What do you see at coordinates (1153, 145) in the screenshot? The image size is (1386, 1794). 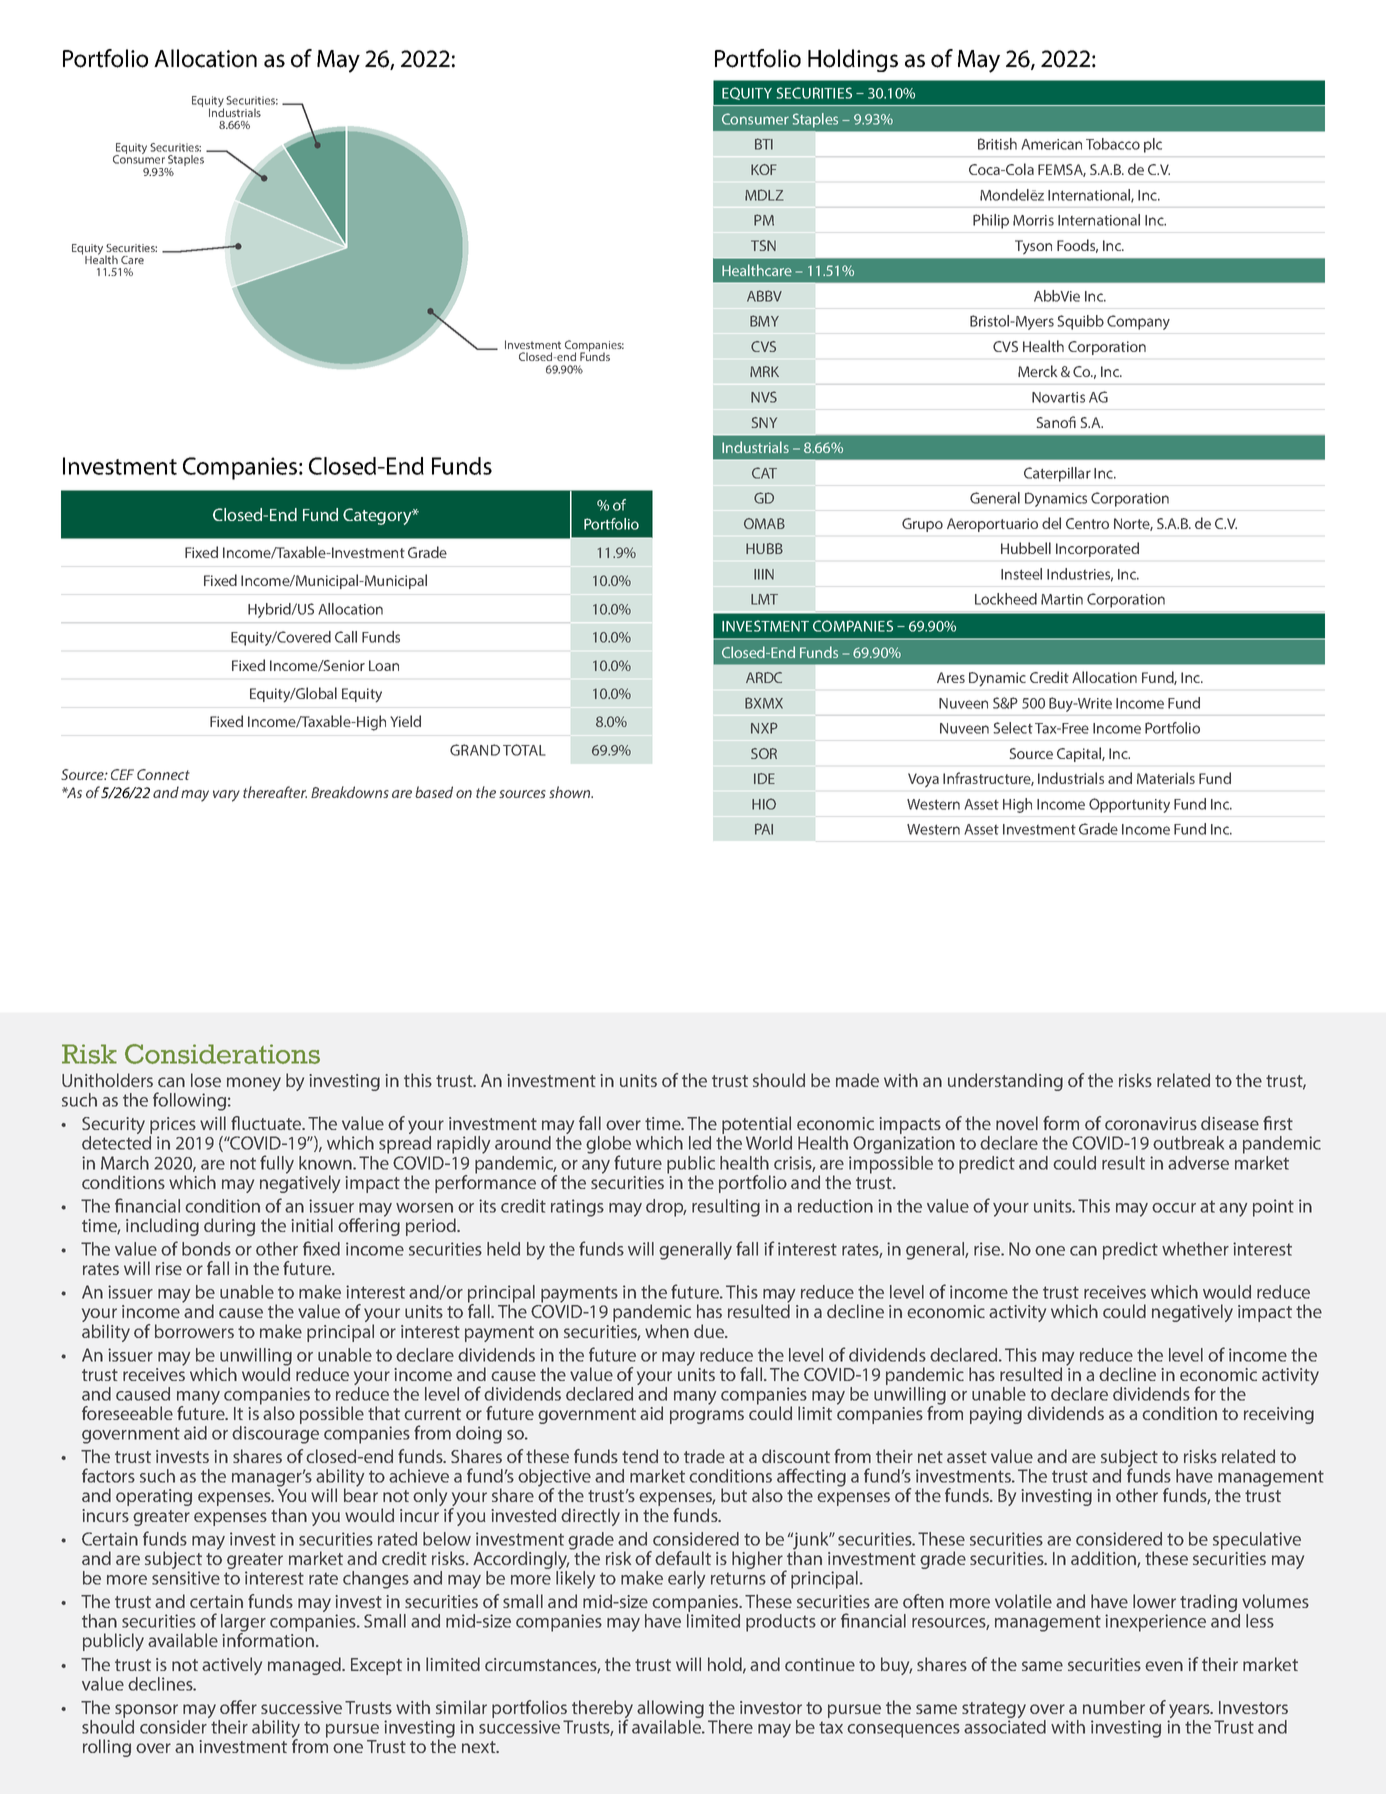 I see `plc` at bounding box center [1153, 145].
